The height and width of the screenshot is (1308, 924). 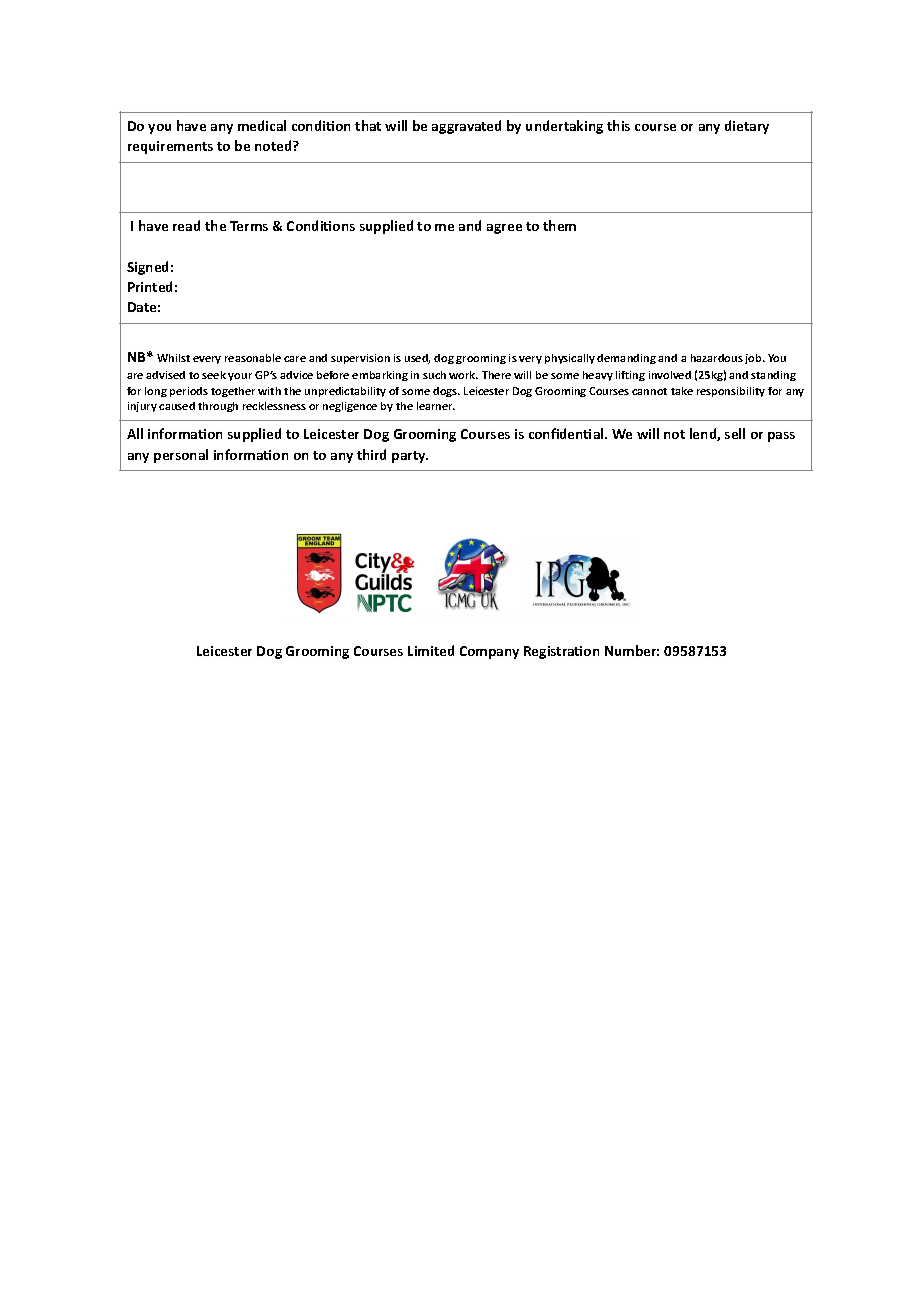 I want to click on requirements, so click(x=170, y=147).
